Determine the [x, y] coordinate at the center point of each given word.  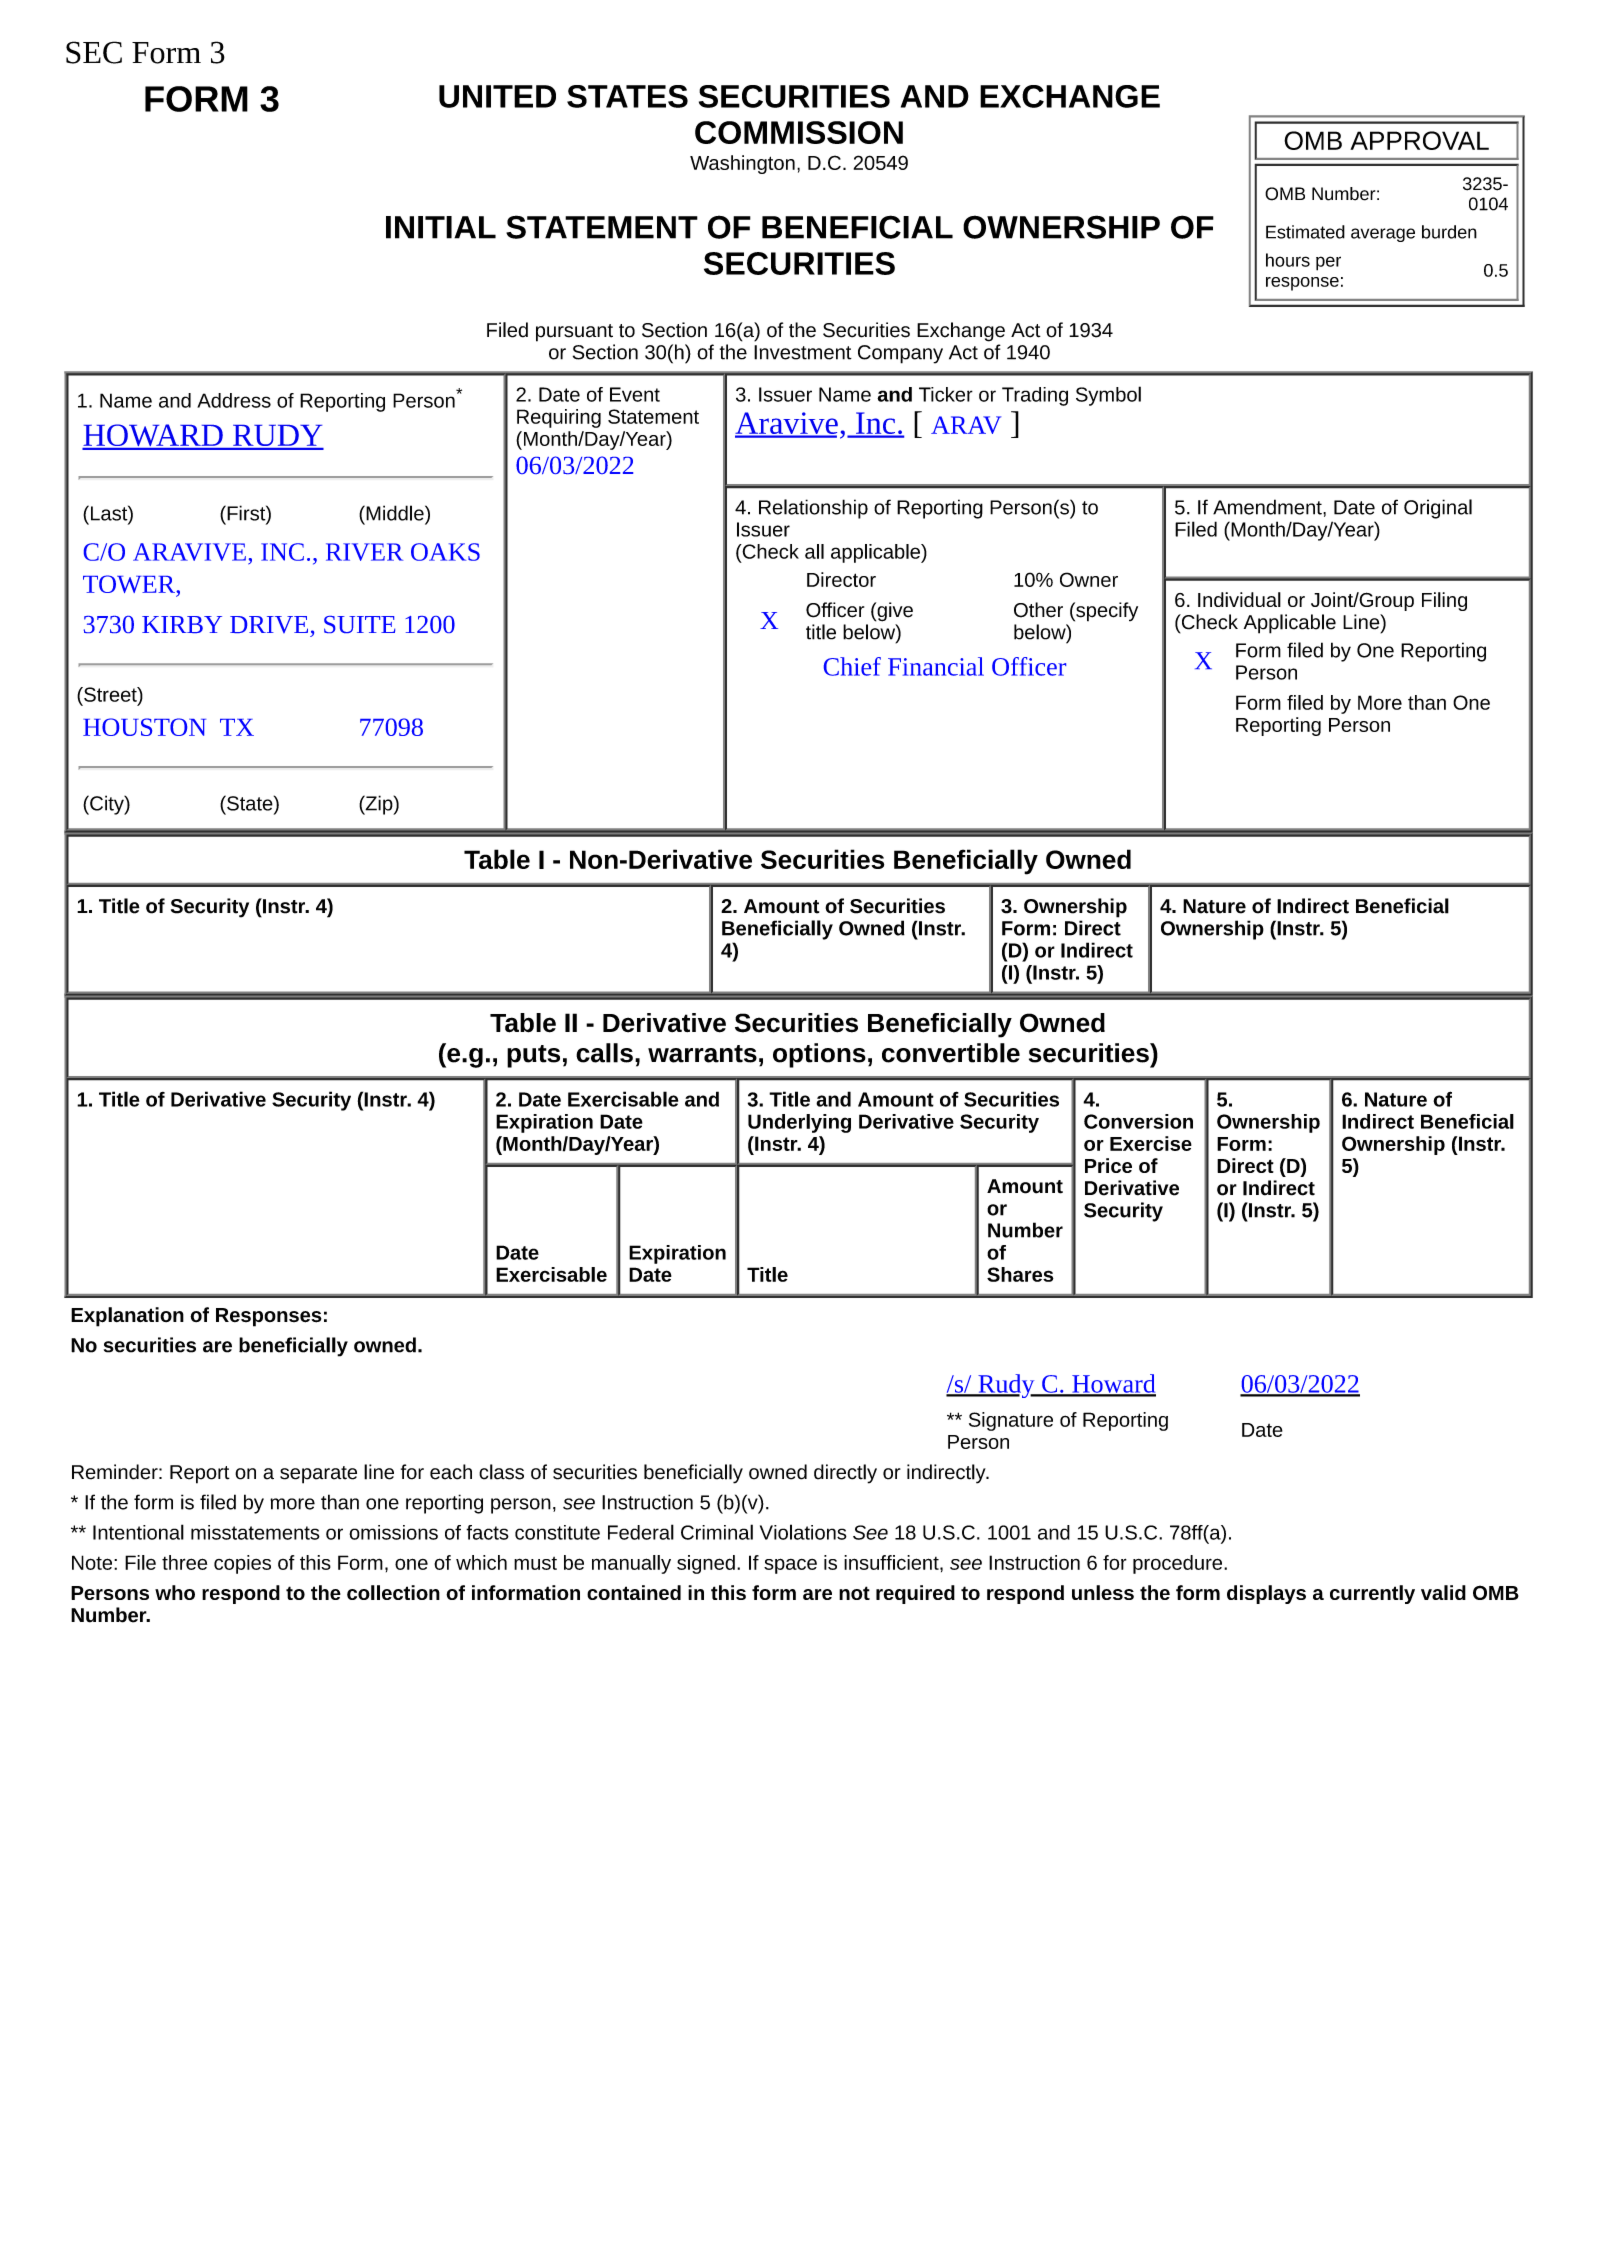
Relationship [813, 509]
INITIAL [441, 227]
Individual [1239, 599]
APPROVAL [1419, 140]
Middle [395, 513]
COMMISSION [799, 132]
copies [242, 1564]
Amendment [1268, 507]
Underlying [799, 1123]
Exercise [1151, 1143]
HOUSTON [144, 727]
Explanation [127, 1317]
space [790, 1566]
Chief [852, 666]
